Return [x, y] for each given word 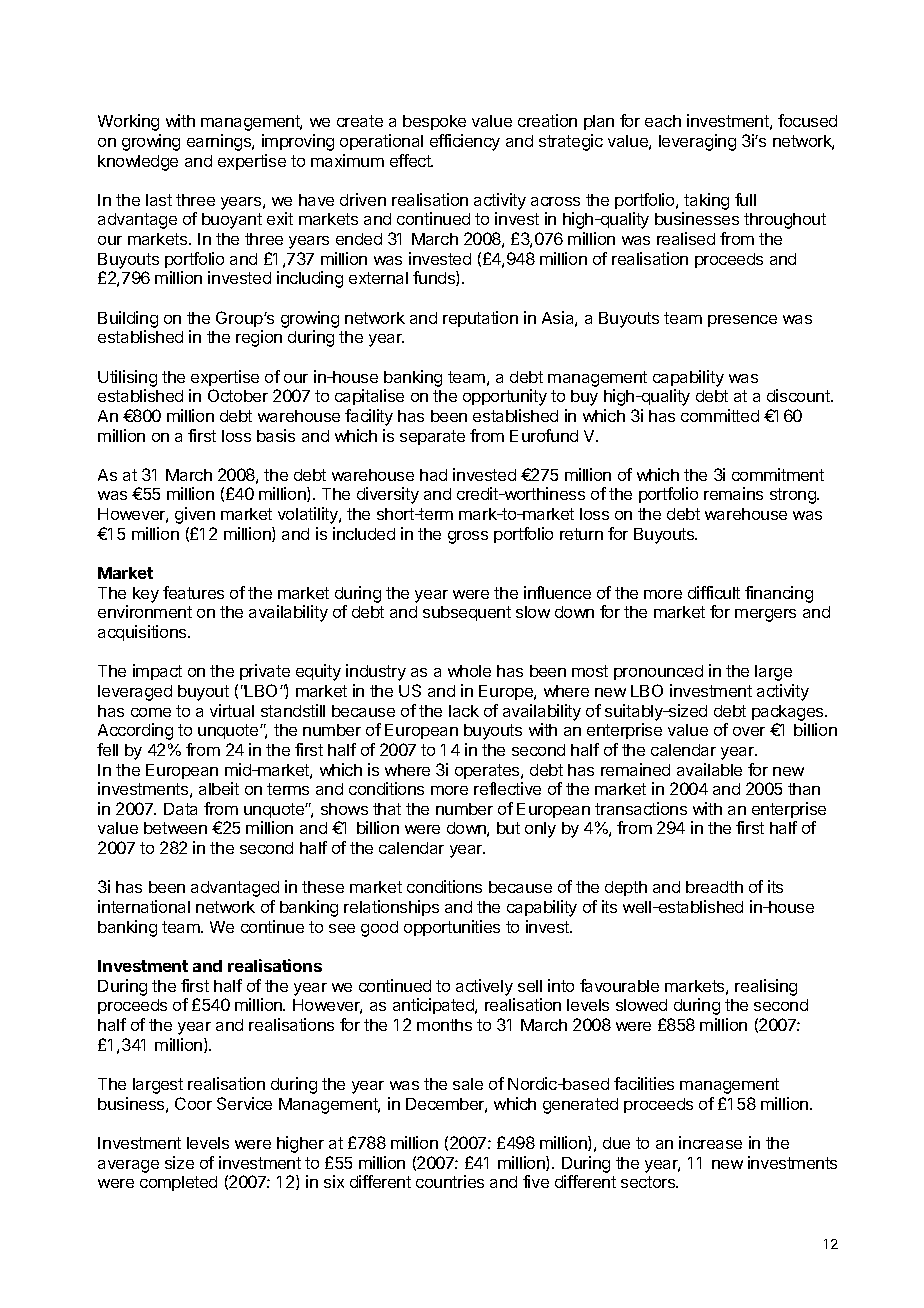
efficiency [465, 142]
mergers [765, 615]
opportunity [505, 397]
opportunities [452, 928]
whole [469, 671]
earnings [220, 142]
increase [710, 1142]
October [238, 395]
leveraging [697, 142]
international [144, 906]
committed [720, 415]
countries [450, 1181]
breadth [714, 887]
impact [157, 672]
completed [178, 1183]
